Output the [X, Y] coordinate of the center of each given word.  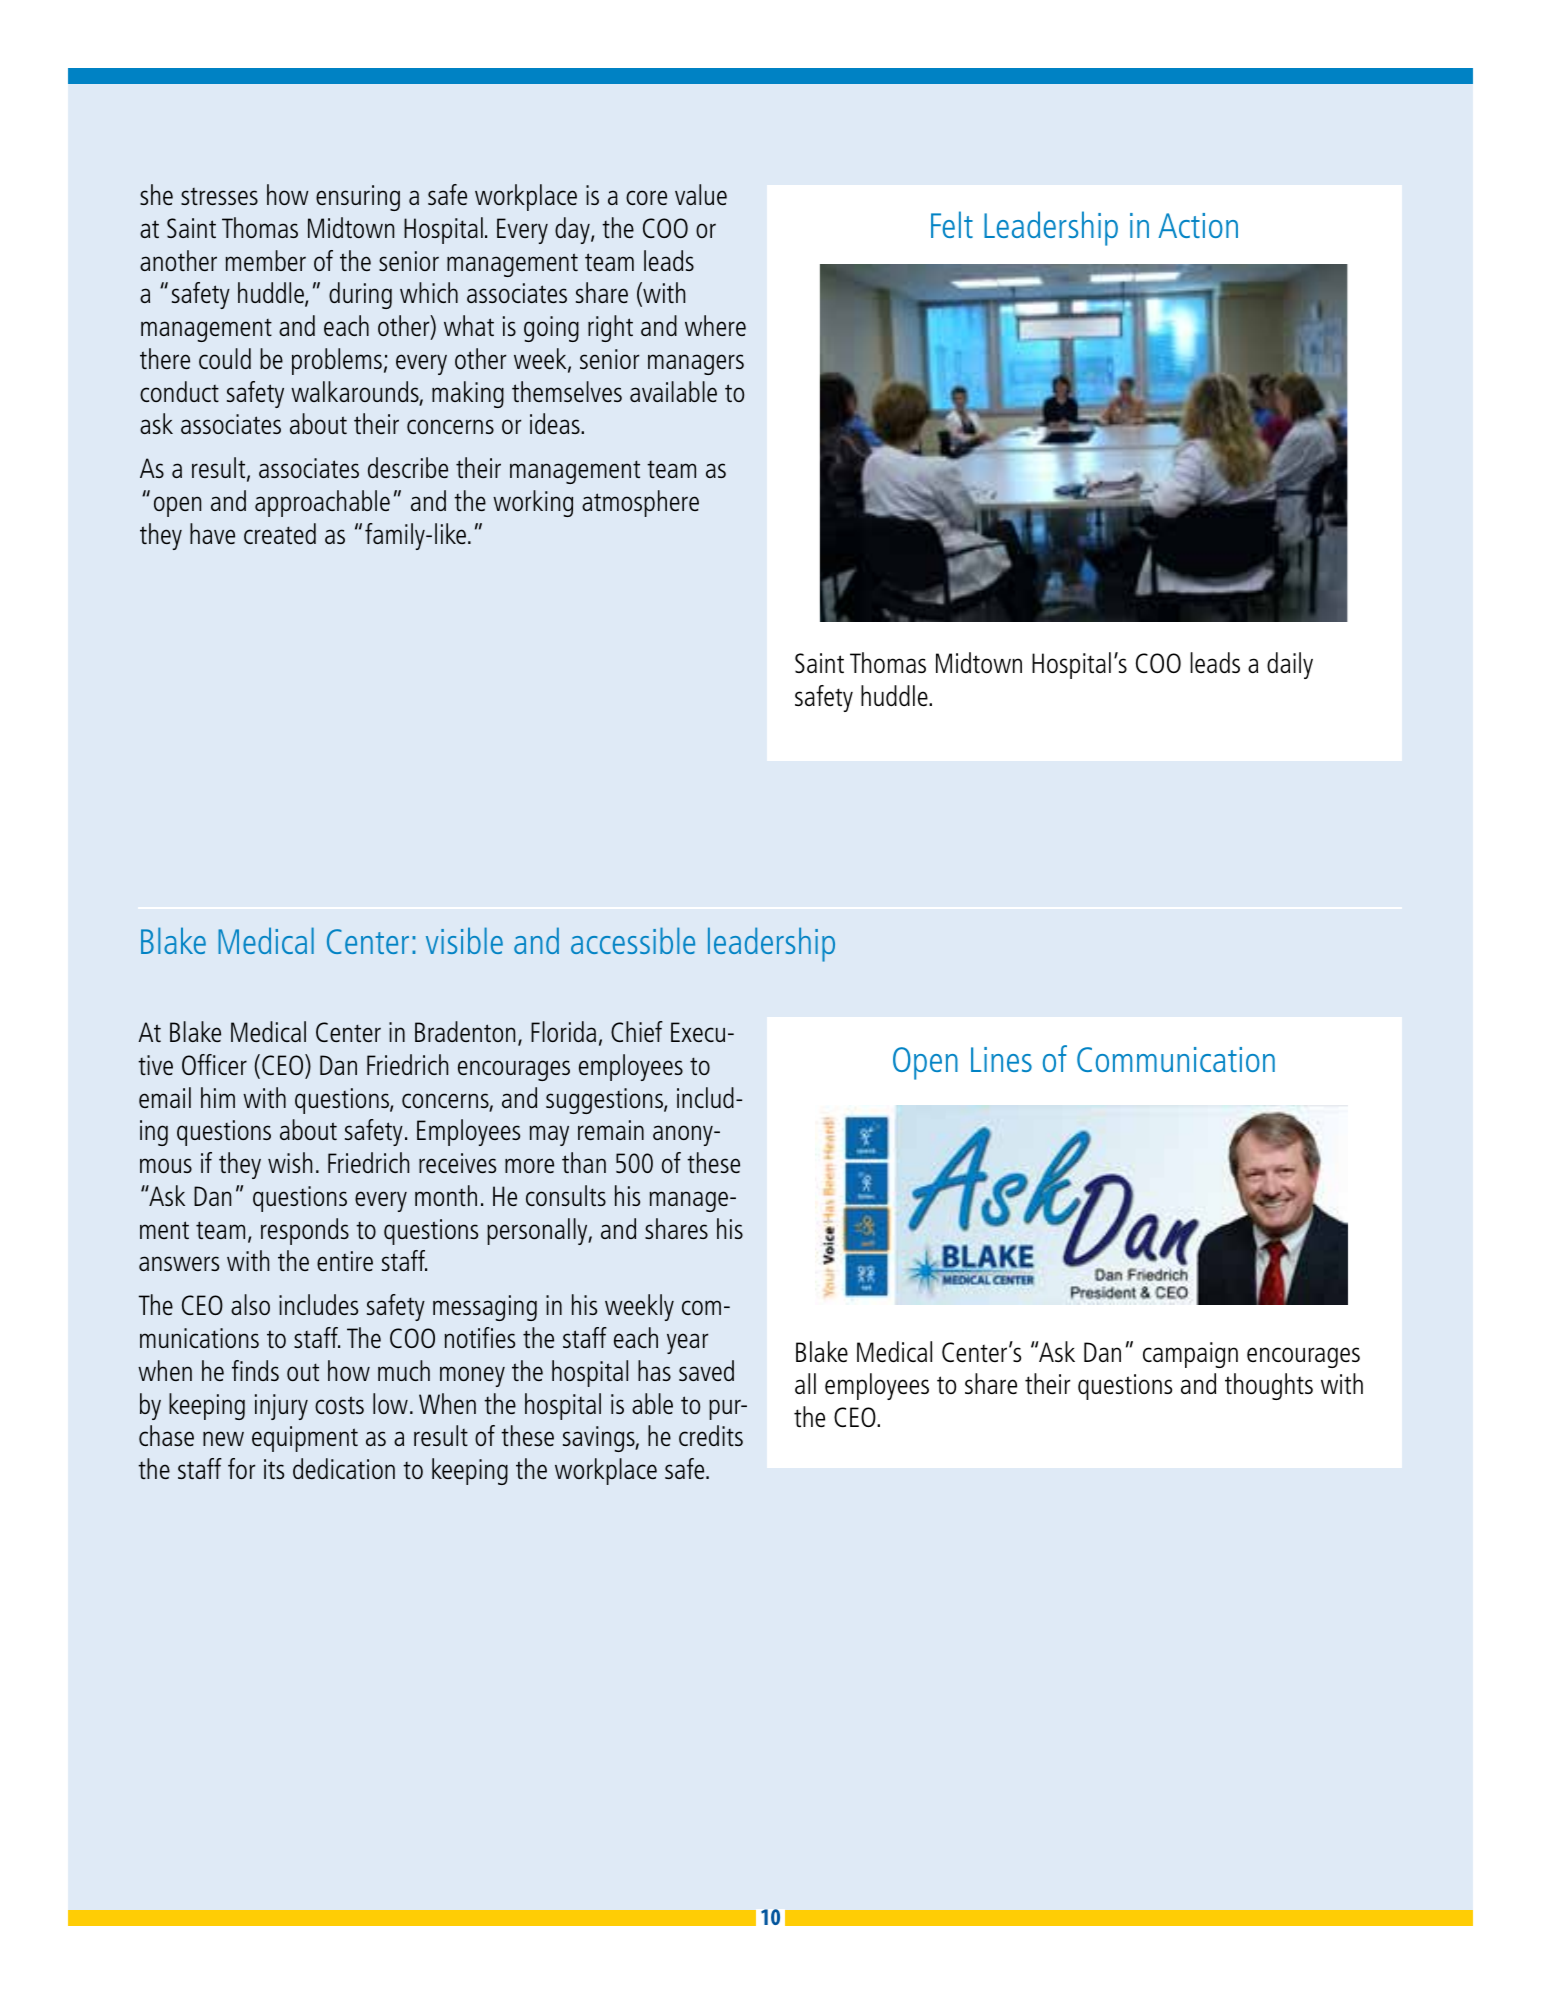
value [701, 194]
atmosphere [640, 503]
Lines [1001, 1059]
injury [281, 1407]
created [280, 533]
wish [290, 1162]
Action [1198, 225]
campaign [1190, 1355]
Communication [1176, 1059]
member [266, 260]
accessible [633, 940]
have [212, 533]
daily [1290, 665]
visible [464, 940]
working [533, 503]
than [584, 1162]
